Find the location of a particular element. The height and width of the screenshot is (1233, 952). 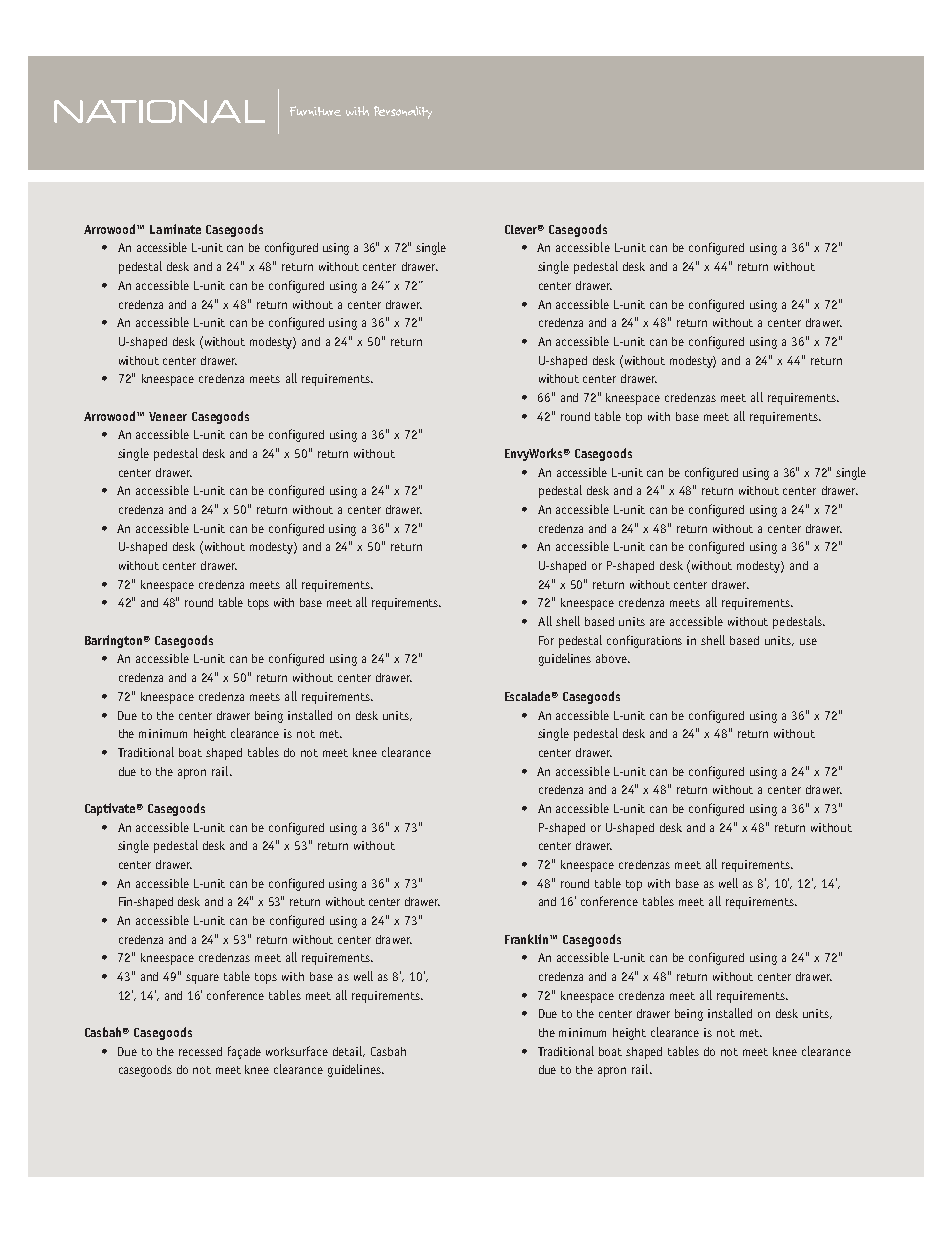

Laminate is located at coordinates (175, 229).
